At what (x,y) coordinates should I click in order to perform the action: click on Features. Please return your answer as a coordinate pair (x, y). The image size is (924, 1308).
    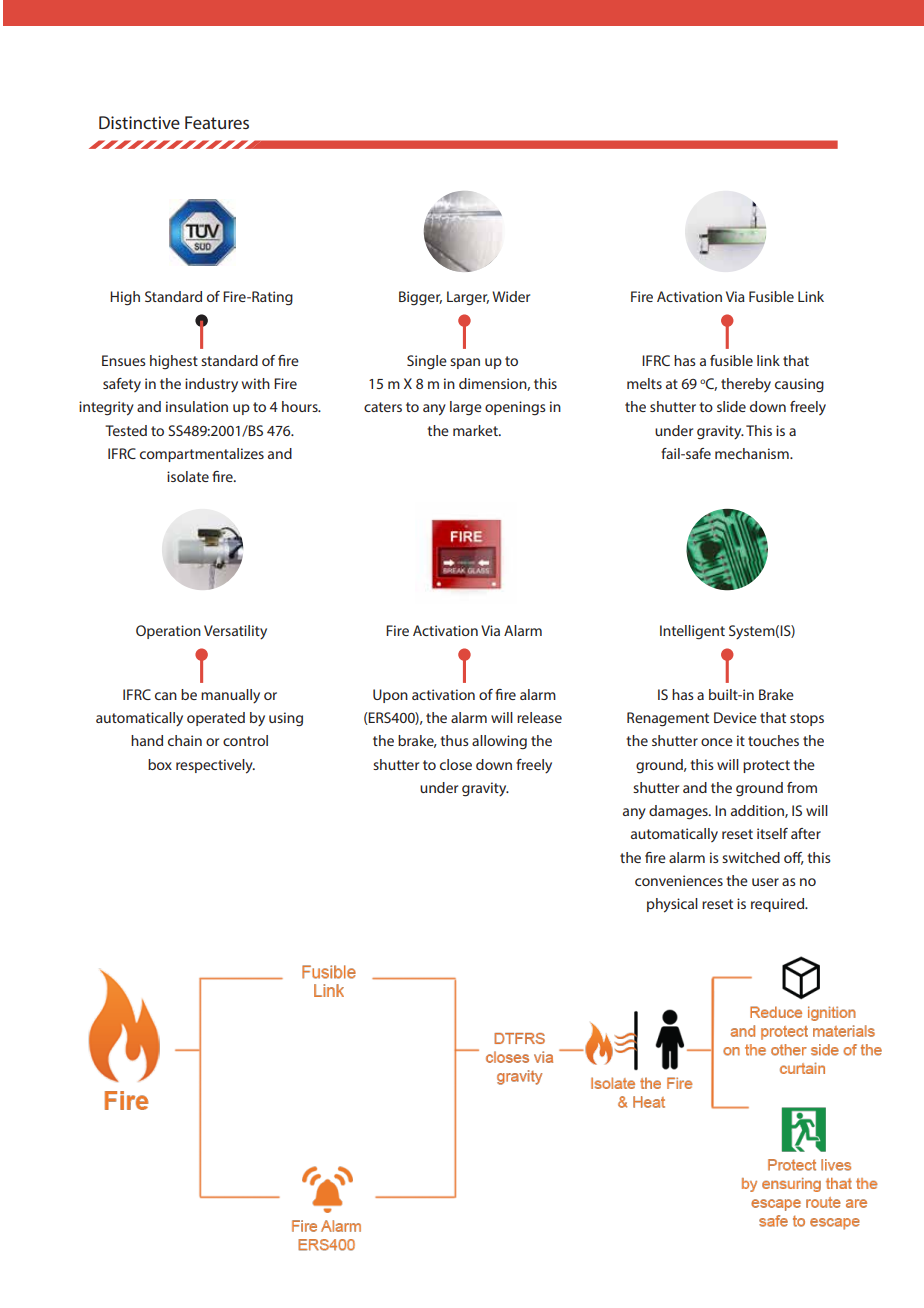
    Looking at the image, I should click on (217, 122).
